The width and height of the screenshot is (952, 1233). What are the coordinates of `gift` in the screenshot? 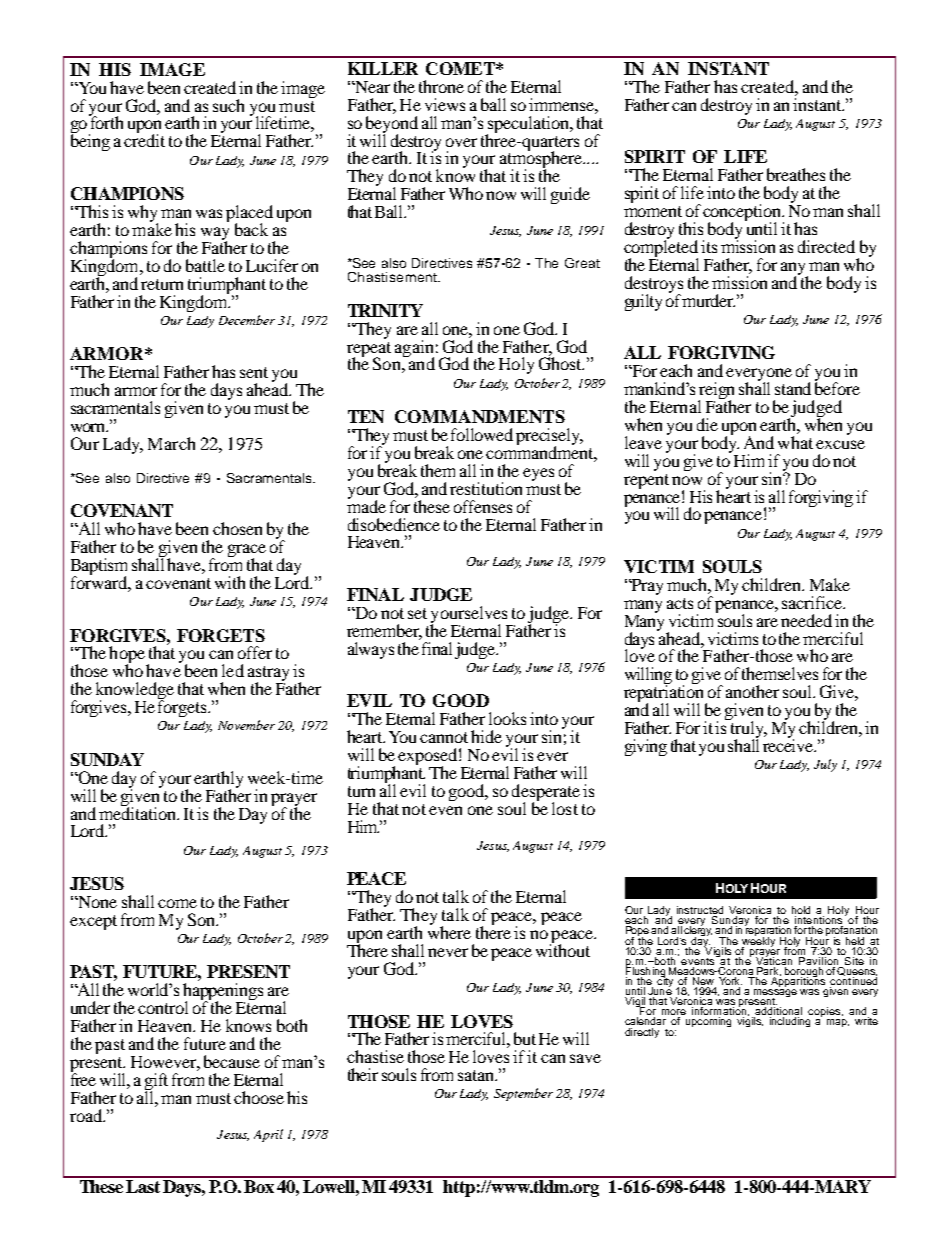 It's located at (156, 1082).
